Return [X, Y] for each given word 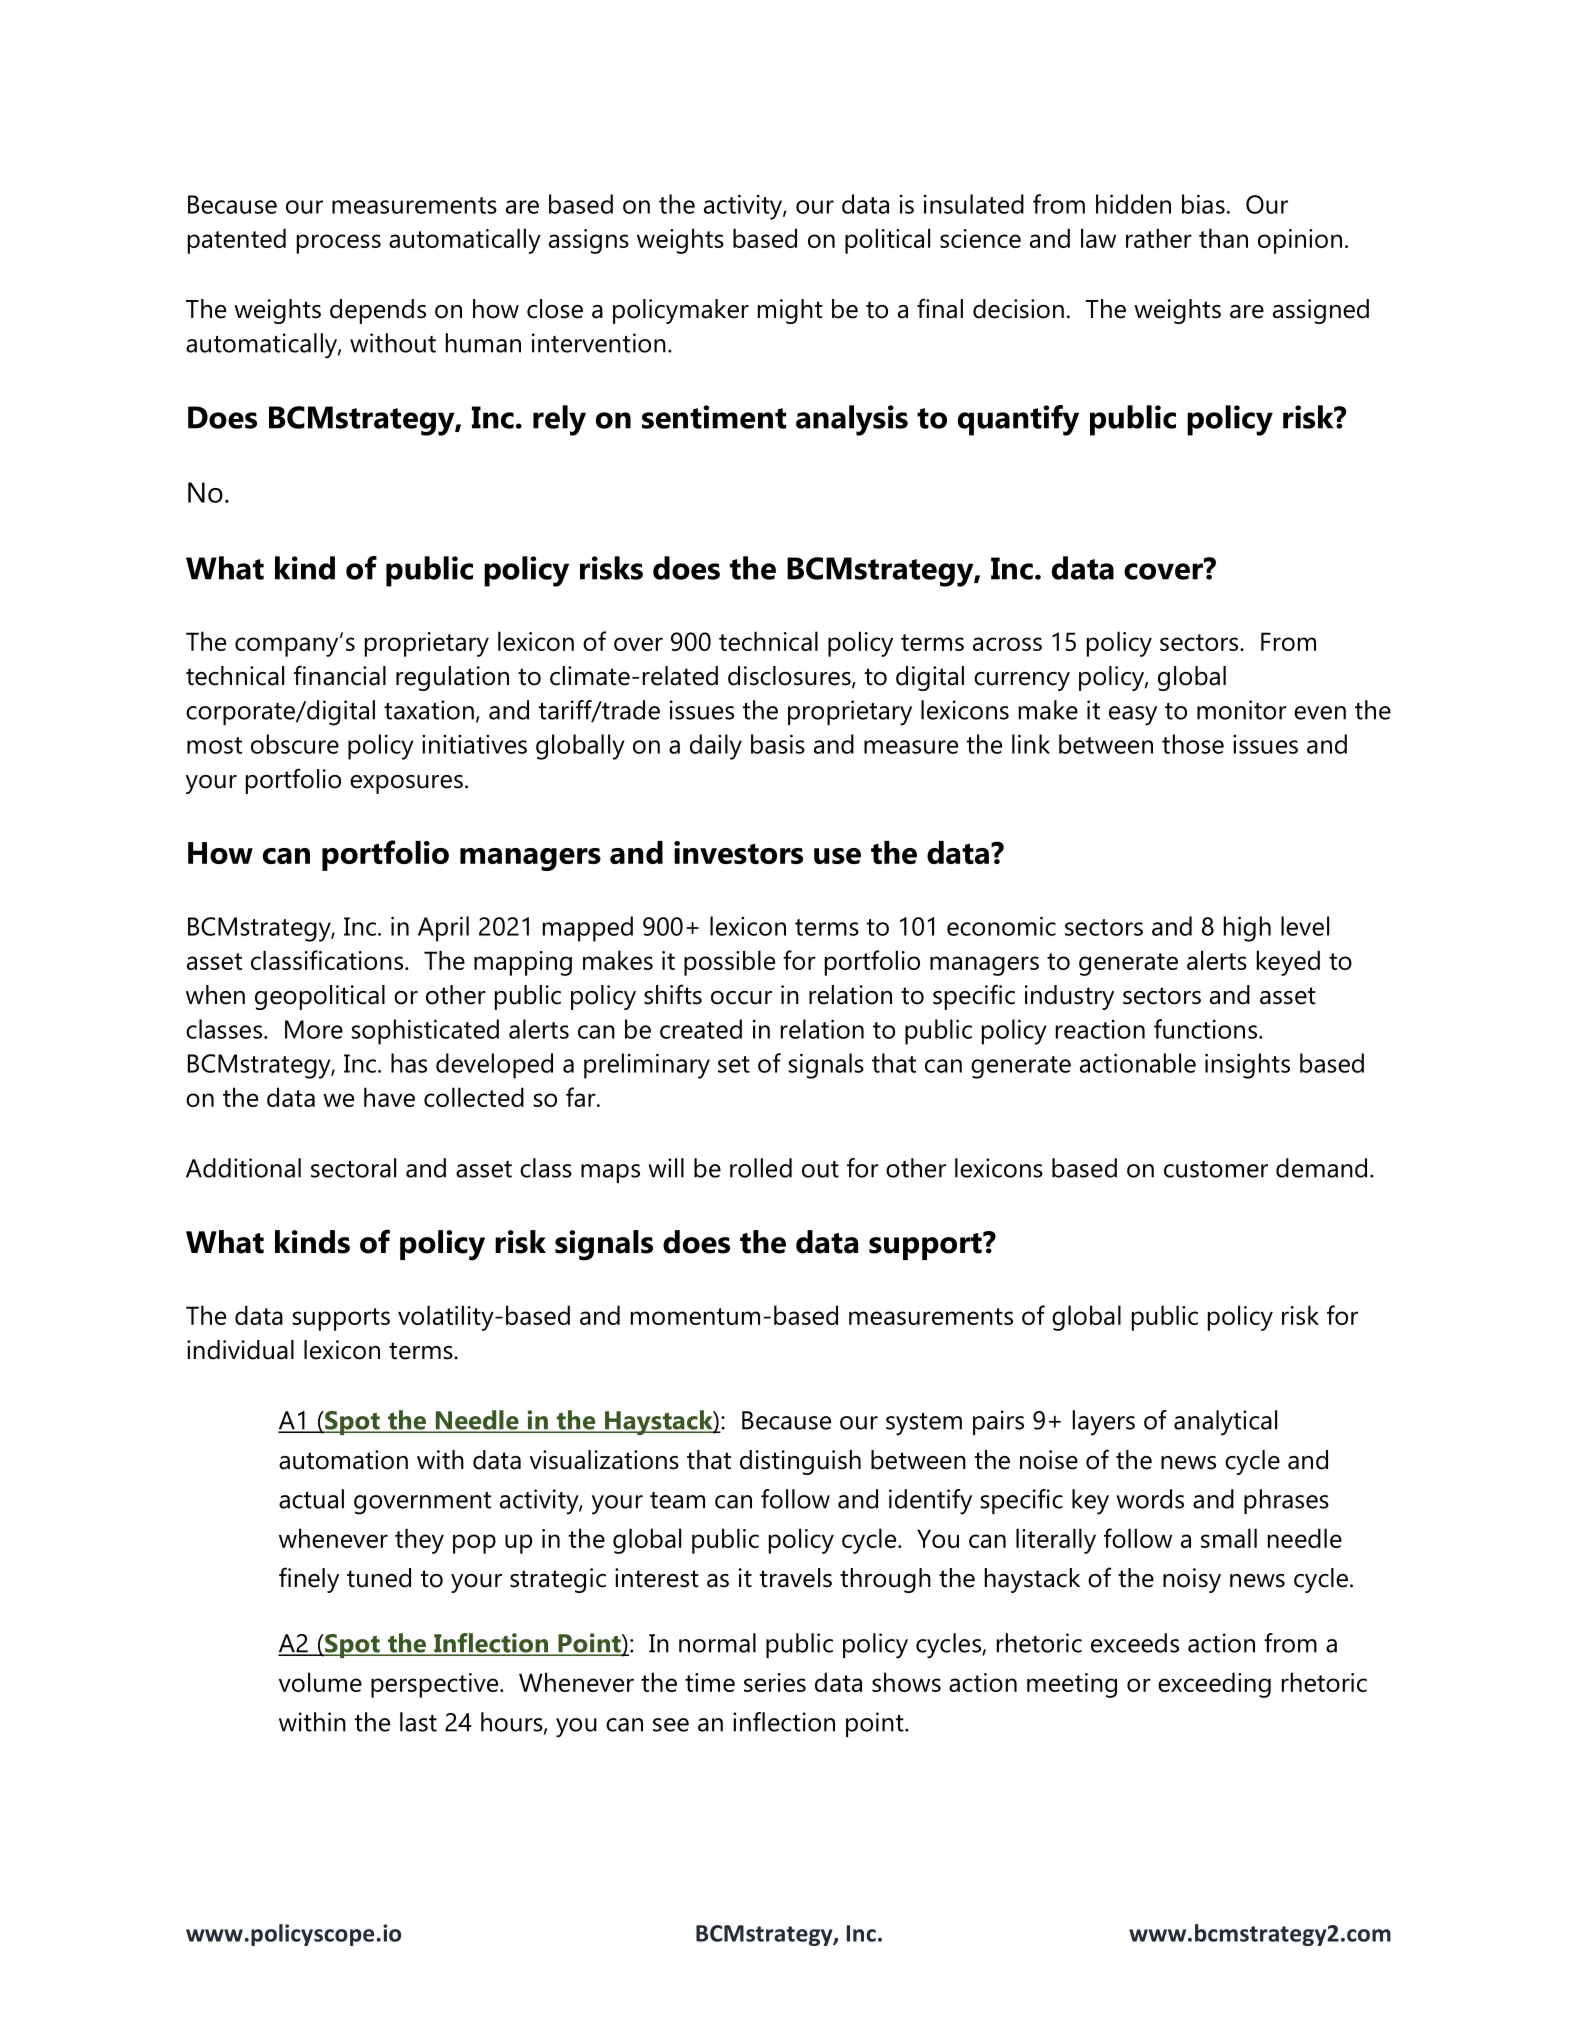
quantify [1018, 420]
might [790, 311]
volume [320, 1682]
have [389, 1097]
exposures [406, 784]
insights [1247, 1066]
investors [738, 852]
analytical [1225, 1423]
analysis [852, 420]
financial [340, 675]
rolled [761, 1168]
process [339, 244]
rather [1159, 238]
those [1193, 744]
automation [343, 1460]
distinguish [800, 1462]
